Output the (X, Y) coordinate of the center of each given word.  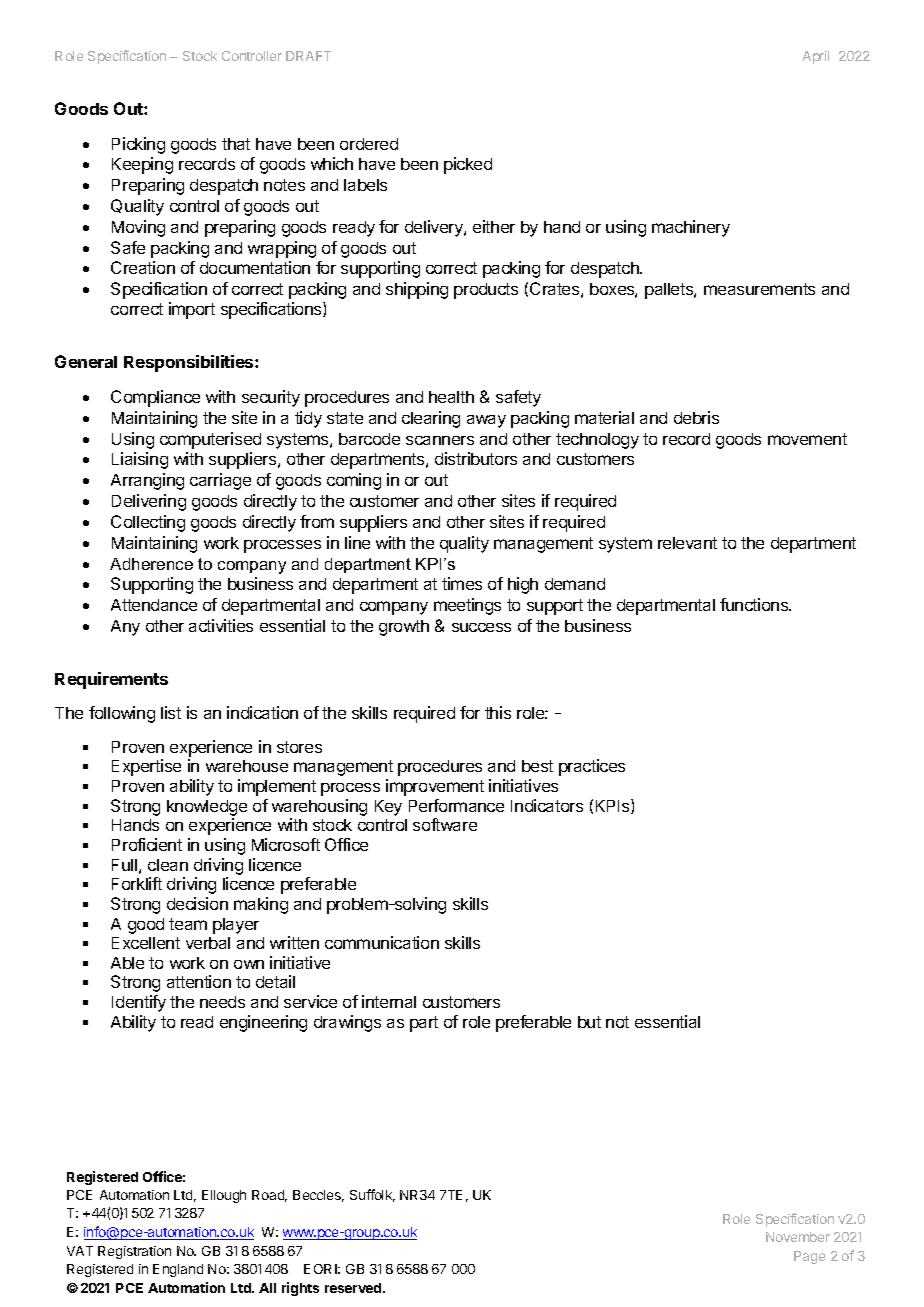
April (816, 57)
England (178, 1270)
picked (468, 165)
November (798, 1237)
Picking (138, 145)
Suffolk (372, 1195)
